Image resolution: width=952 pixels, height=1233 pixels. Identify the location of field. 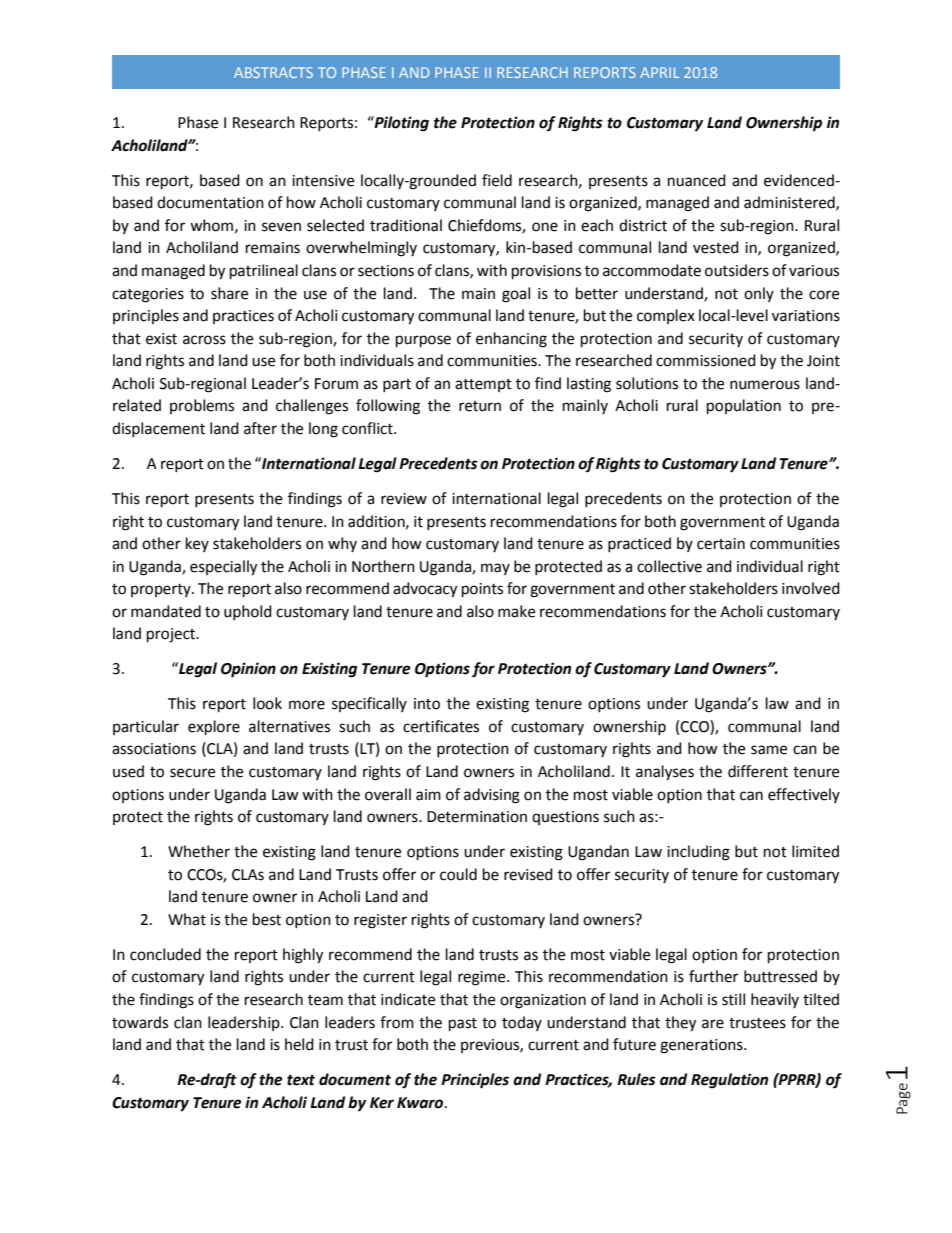
(497, 180).
